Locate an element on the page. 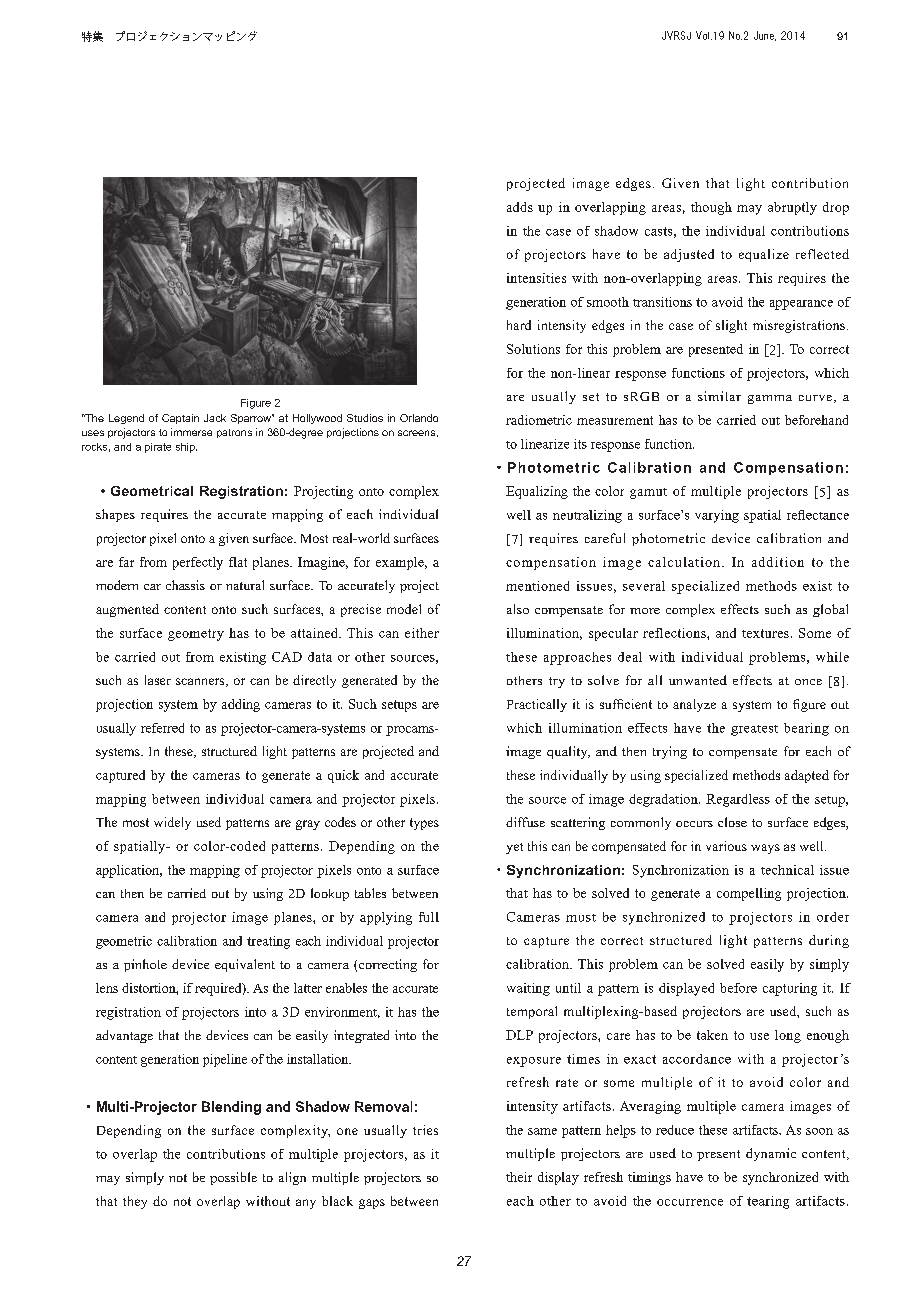 The height and width of the document is (1308, 924). possible is located at coordinates (233, 1178).
